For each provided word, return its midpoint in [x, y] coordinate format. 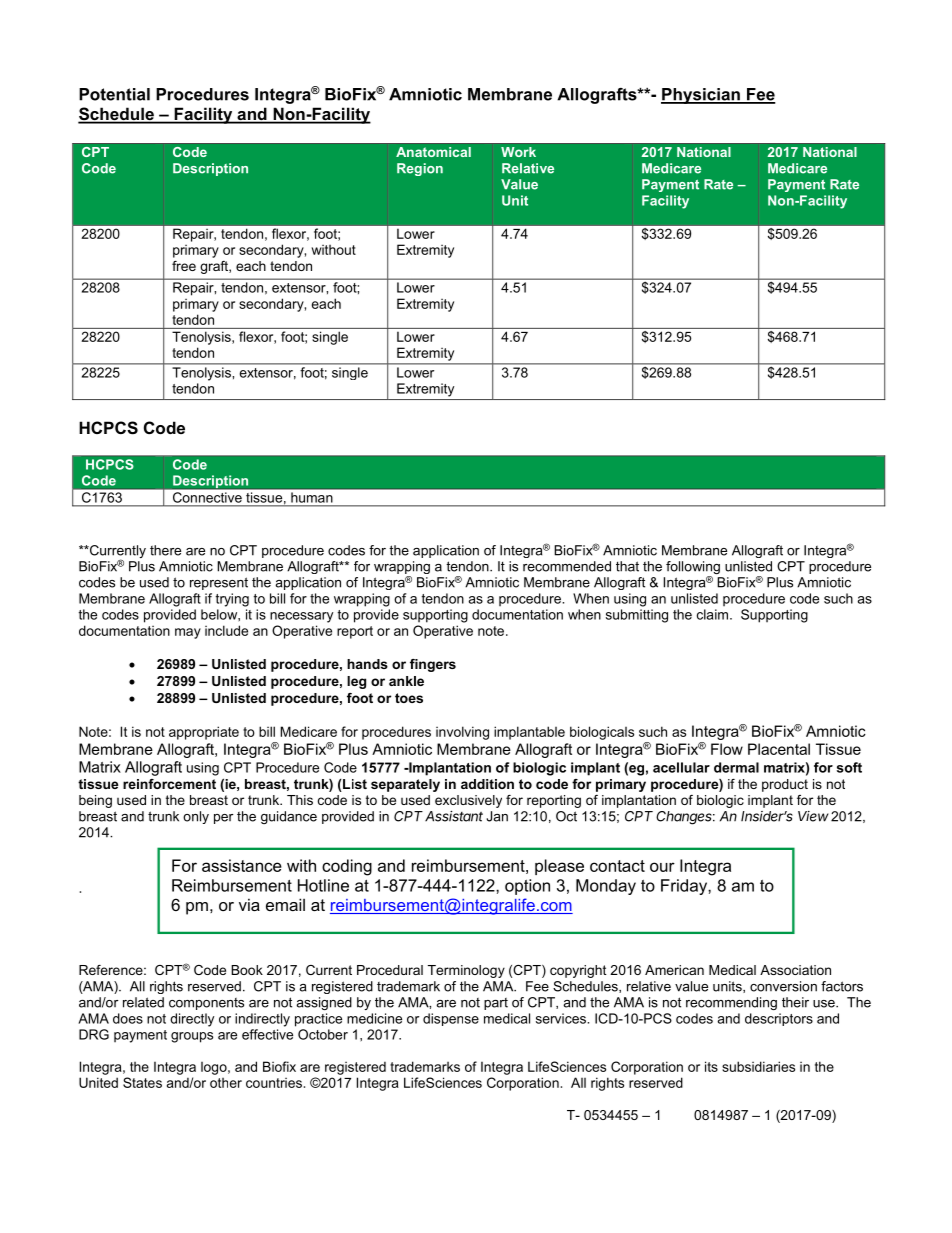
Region [420, 169]
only [196, 817]
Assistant [454, 816]
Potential [114, 94]
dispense [451, 1019]
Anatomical [433, 152]
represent [219, 583]
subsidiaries [758, 1066]
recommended [567, 566]
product [785, 785]
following [693, 569]
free [184, 266]
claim [712, 614]
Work [518, 152]
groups [192, 1037]
